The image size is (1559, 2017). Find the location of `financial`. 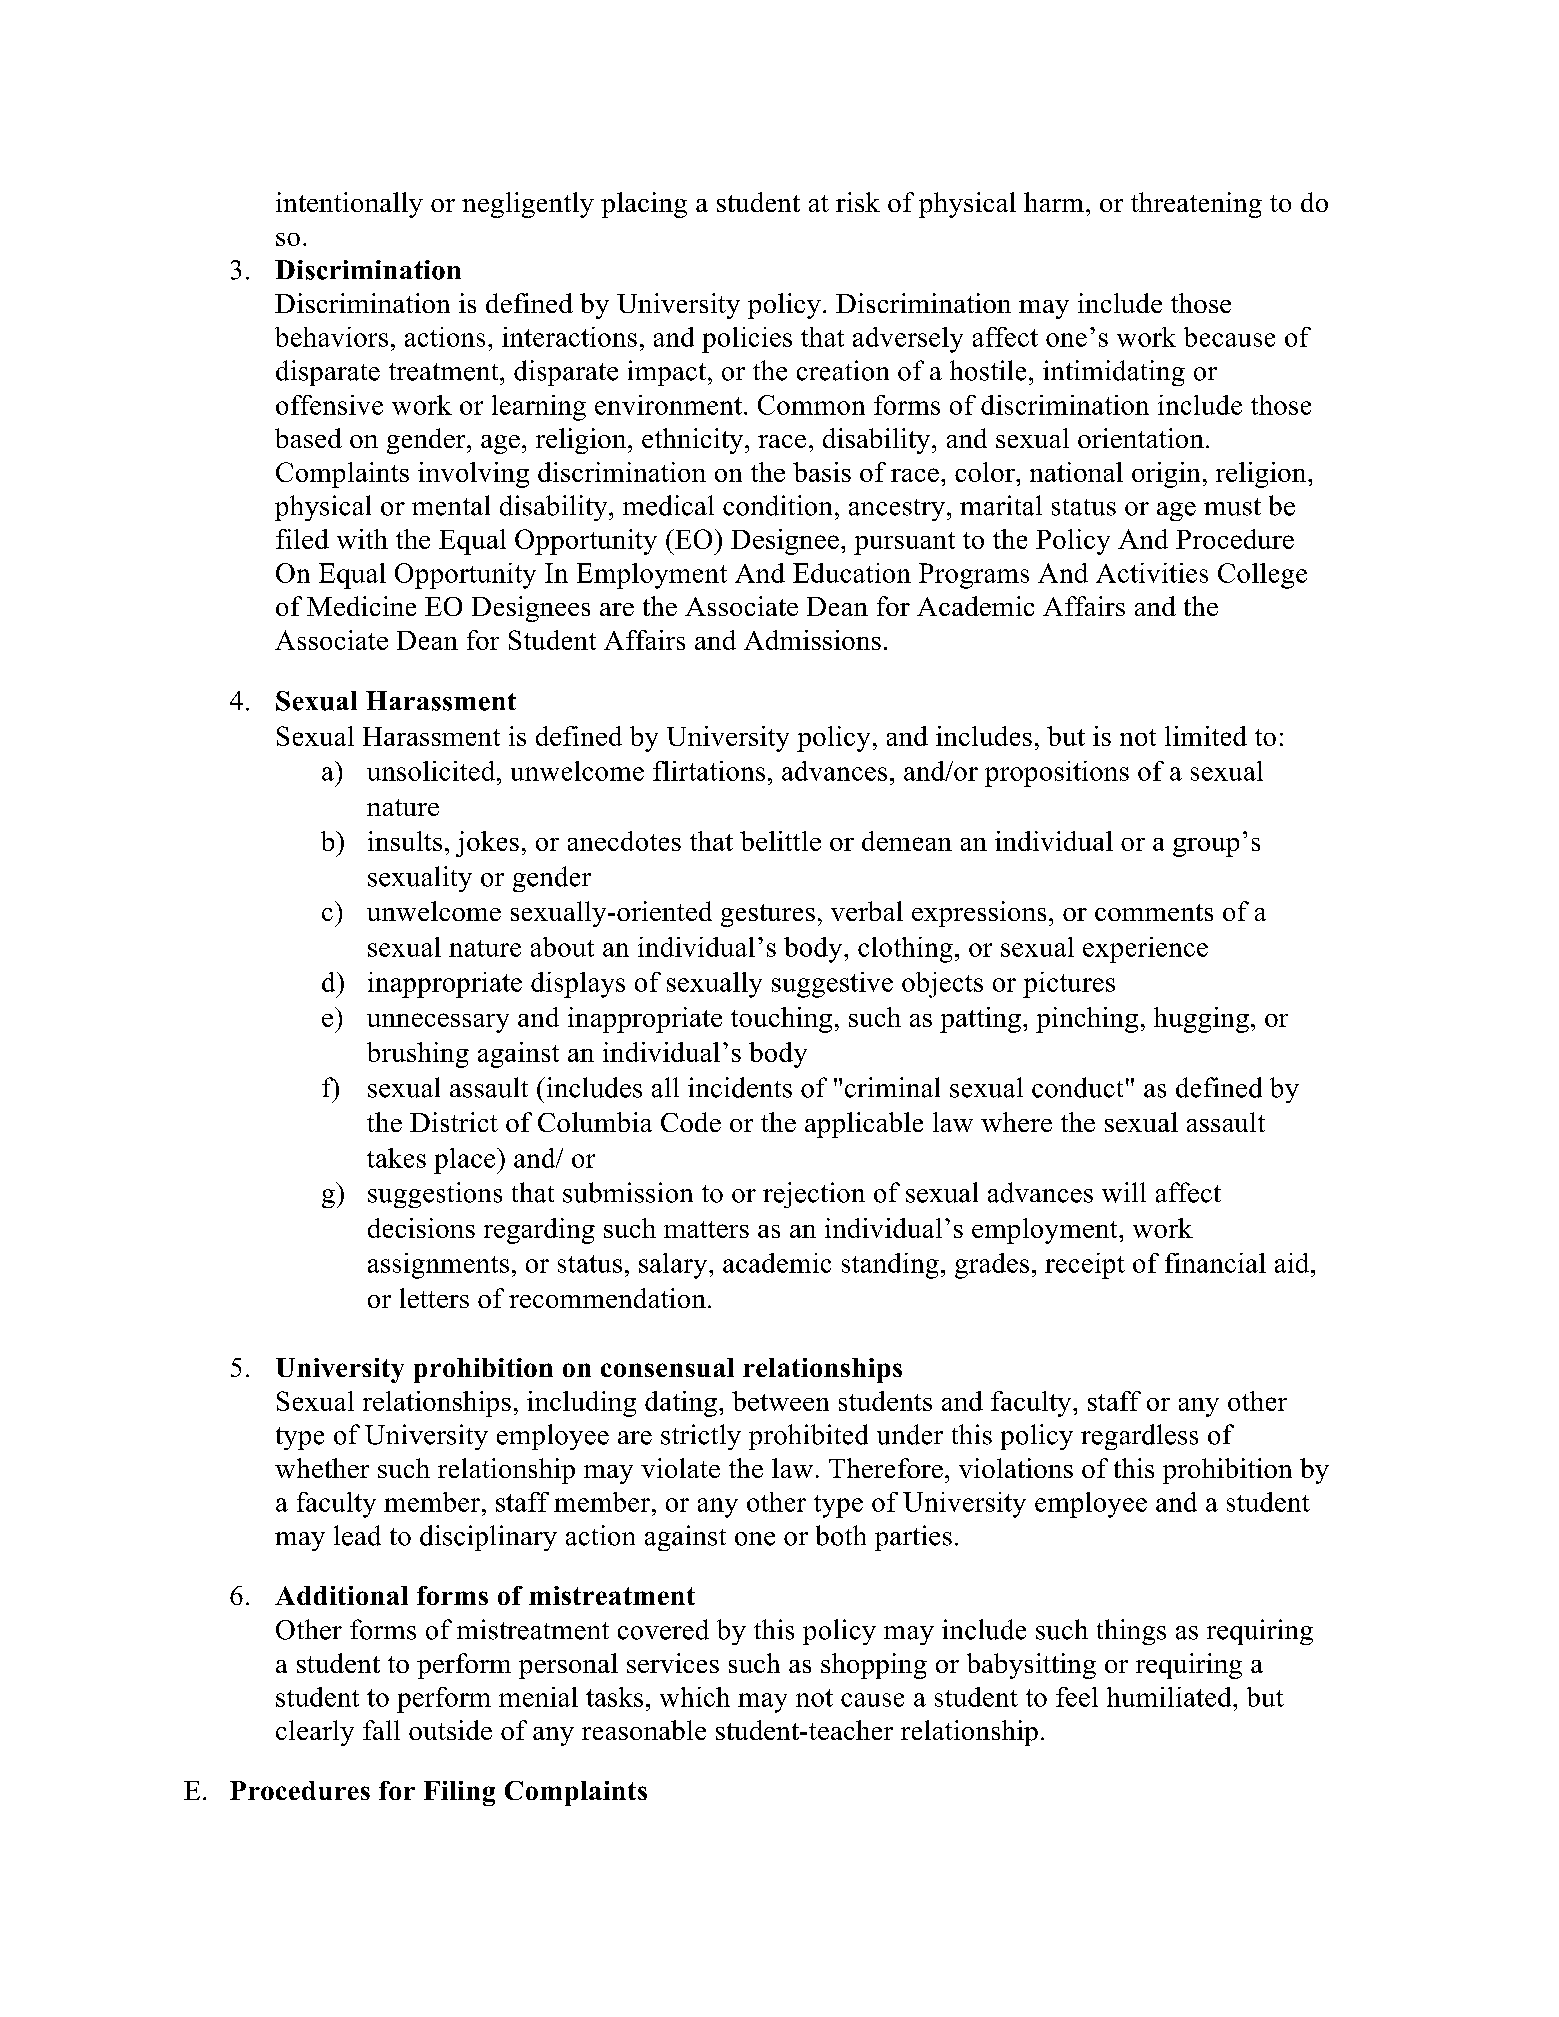

financial is located at coordinates (1215, 1263).
